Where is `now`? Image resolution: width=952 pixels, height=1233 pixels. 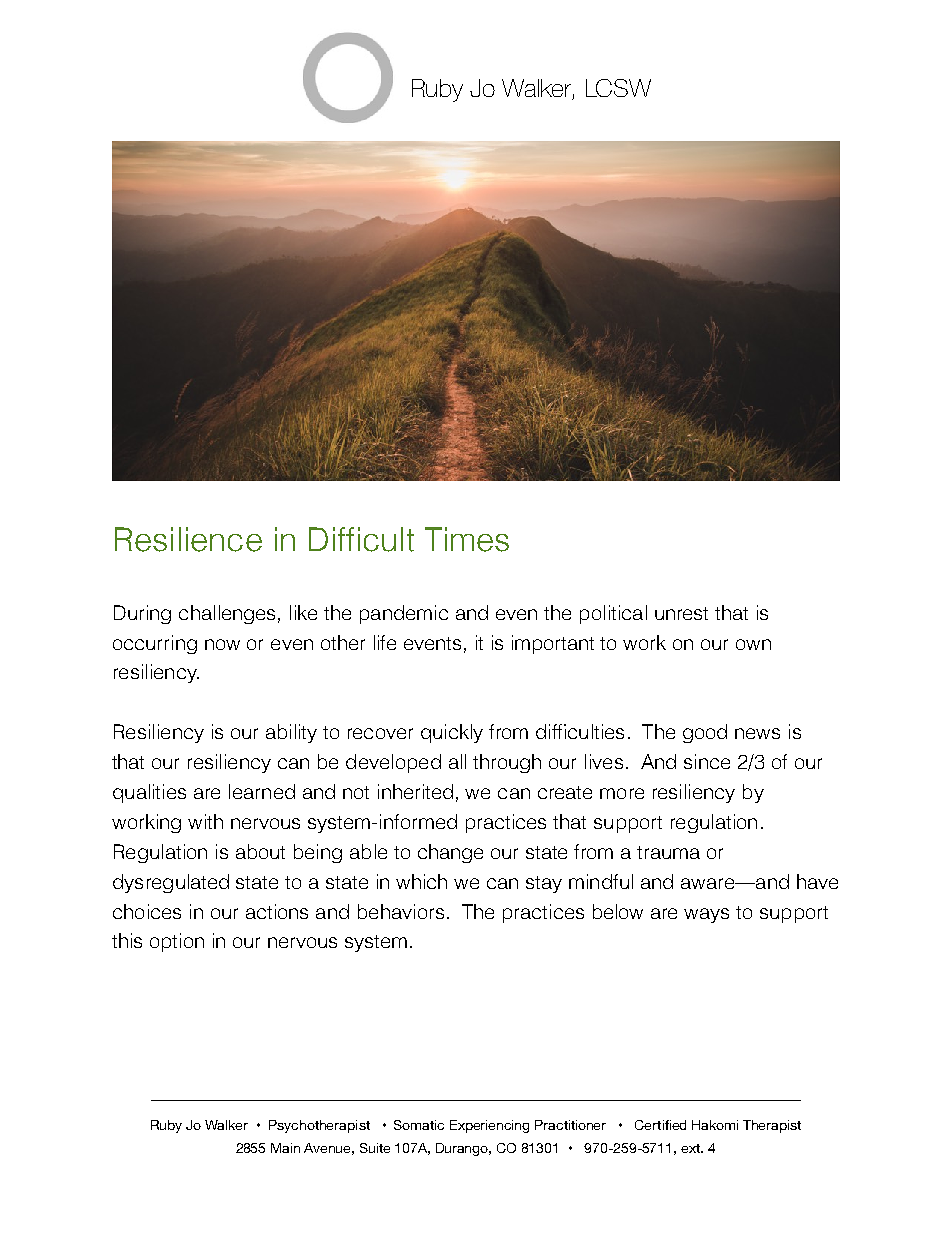
now is located at coordinates (222, 644).
